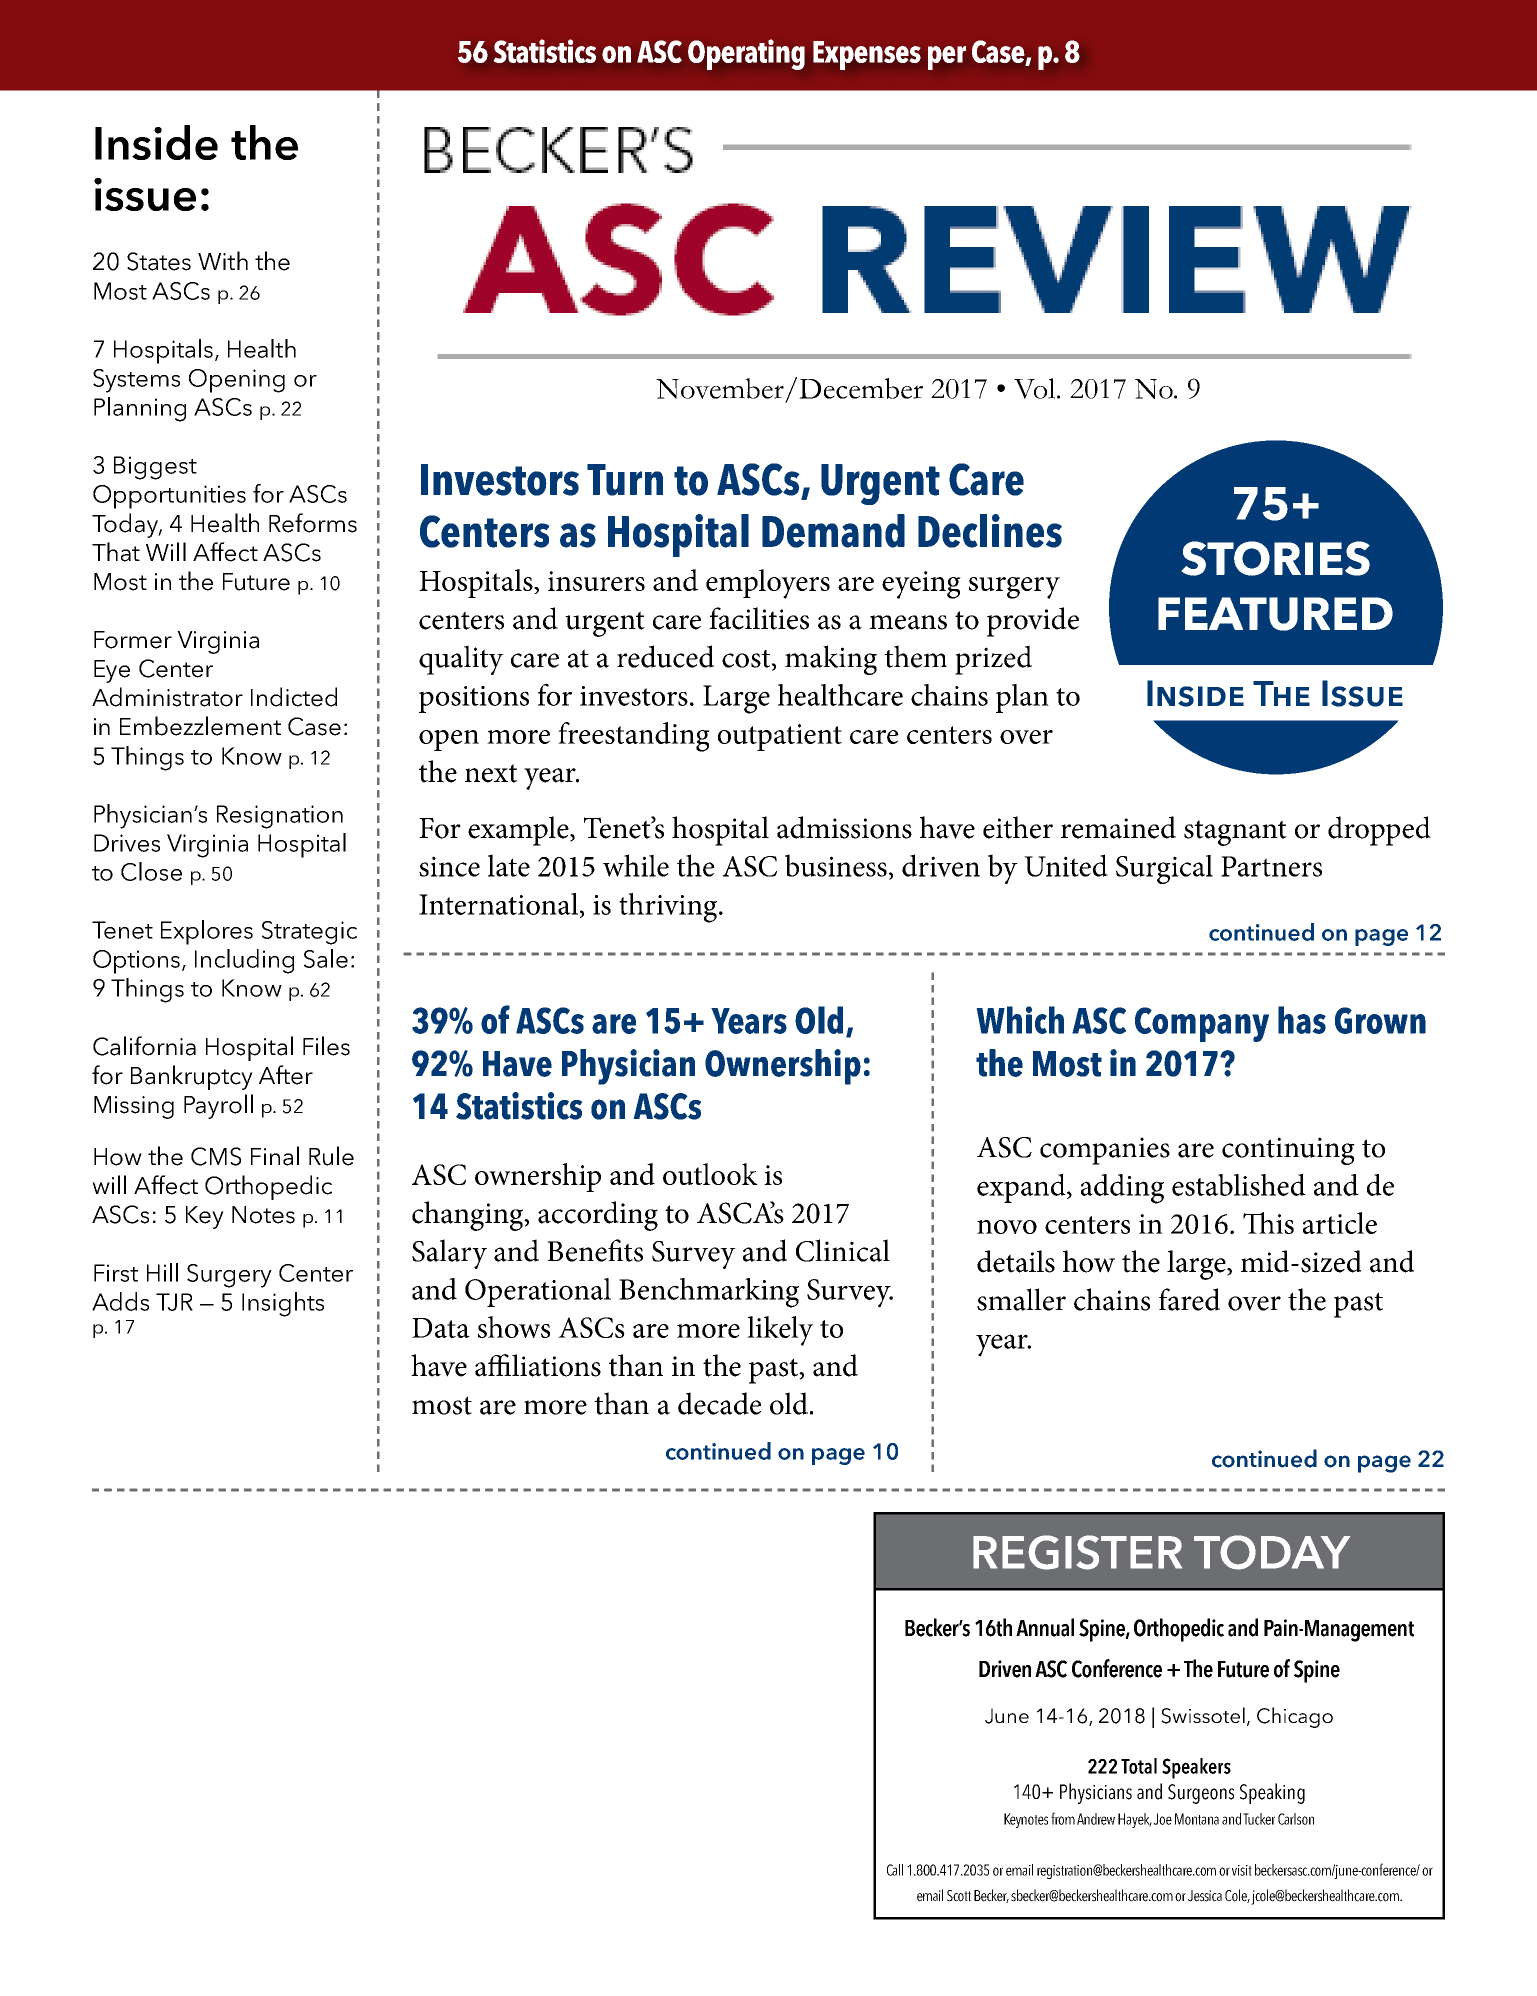 The width and height of the image is (1537, 1996). I want to click on FEATURED, so click(1275, 614).
